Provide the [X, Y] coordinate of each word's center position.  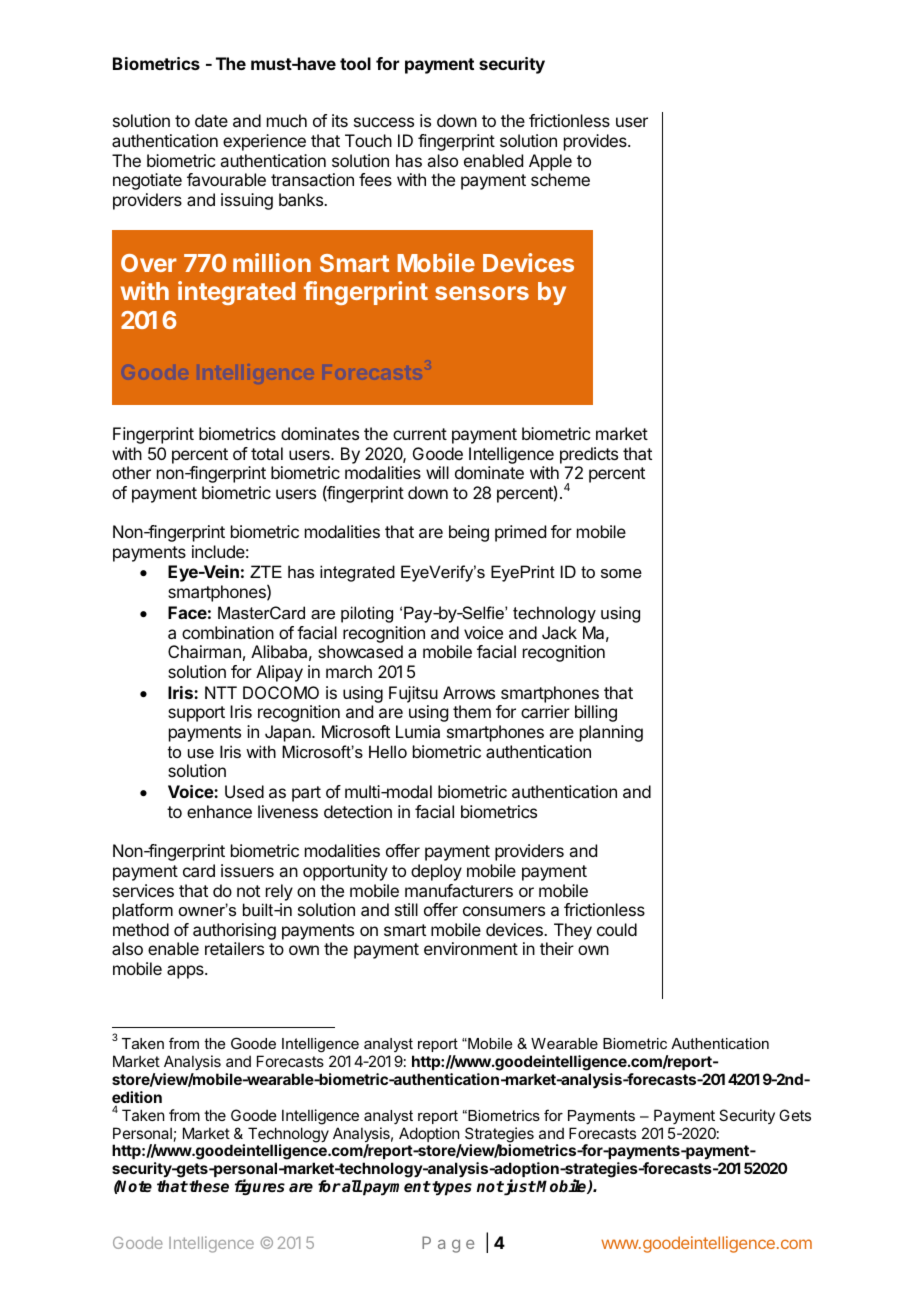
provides [596, 142]
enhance [219, 811]
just [519, 1187]
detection [358, 811]
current [420, 434]
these [209, 1186]
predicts [589, 455]
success [384, 122]
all [351, 1186]
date [211, 120]
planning [611, 733]
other [131, 472]
